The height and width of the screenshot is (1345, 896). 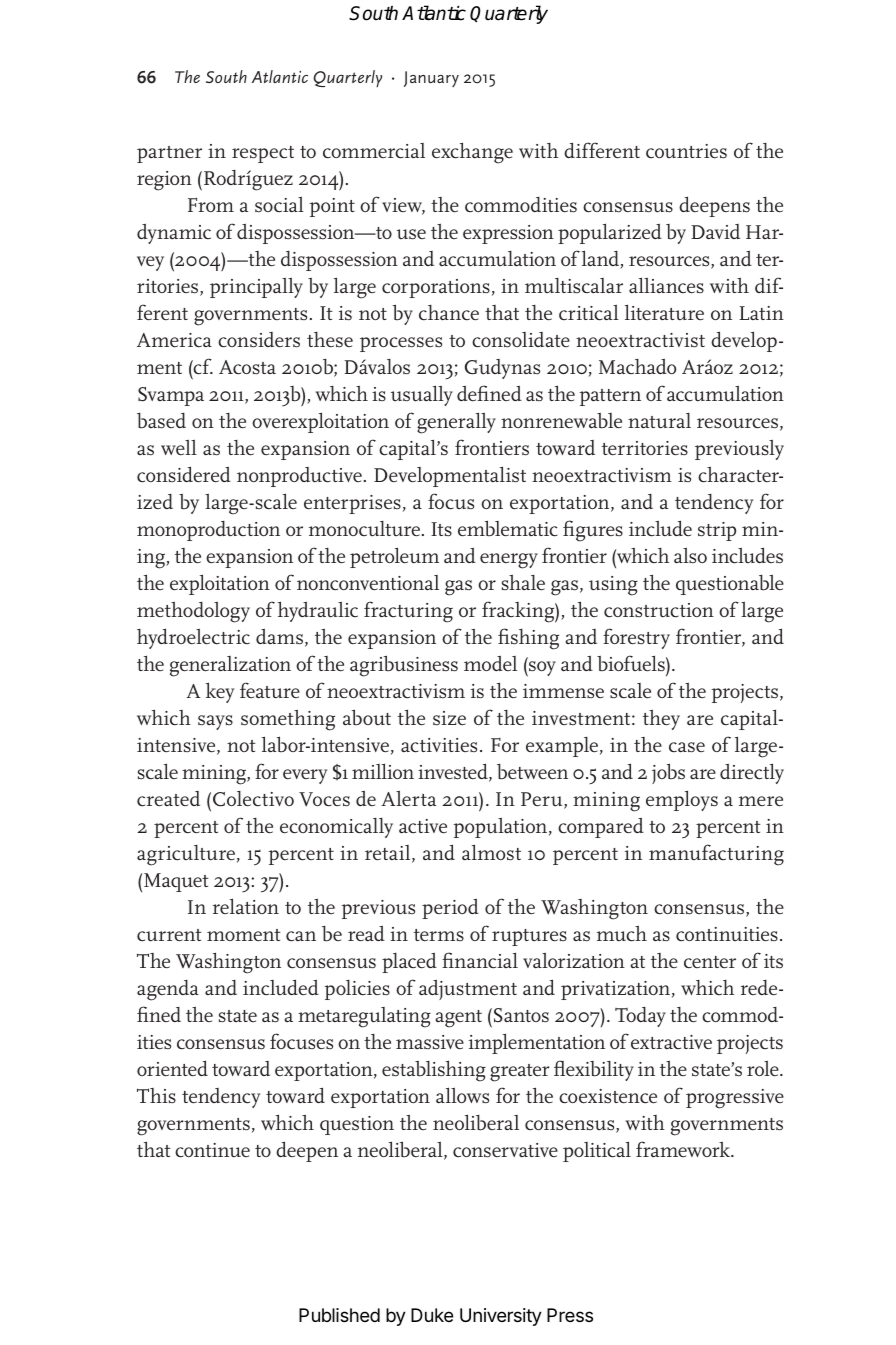 What do you see at coordinates (472, 153) in the screenshot?
I see `exchange` at bounding box center [472, 153].
